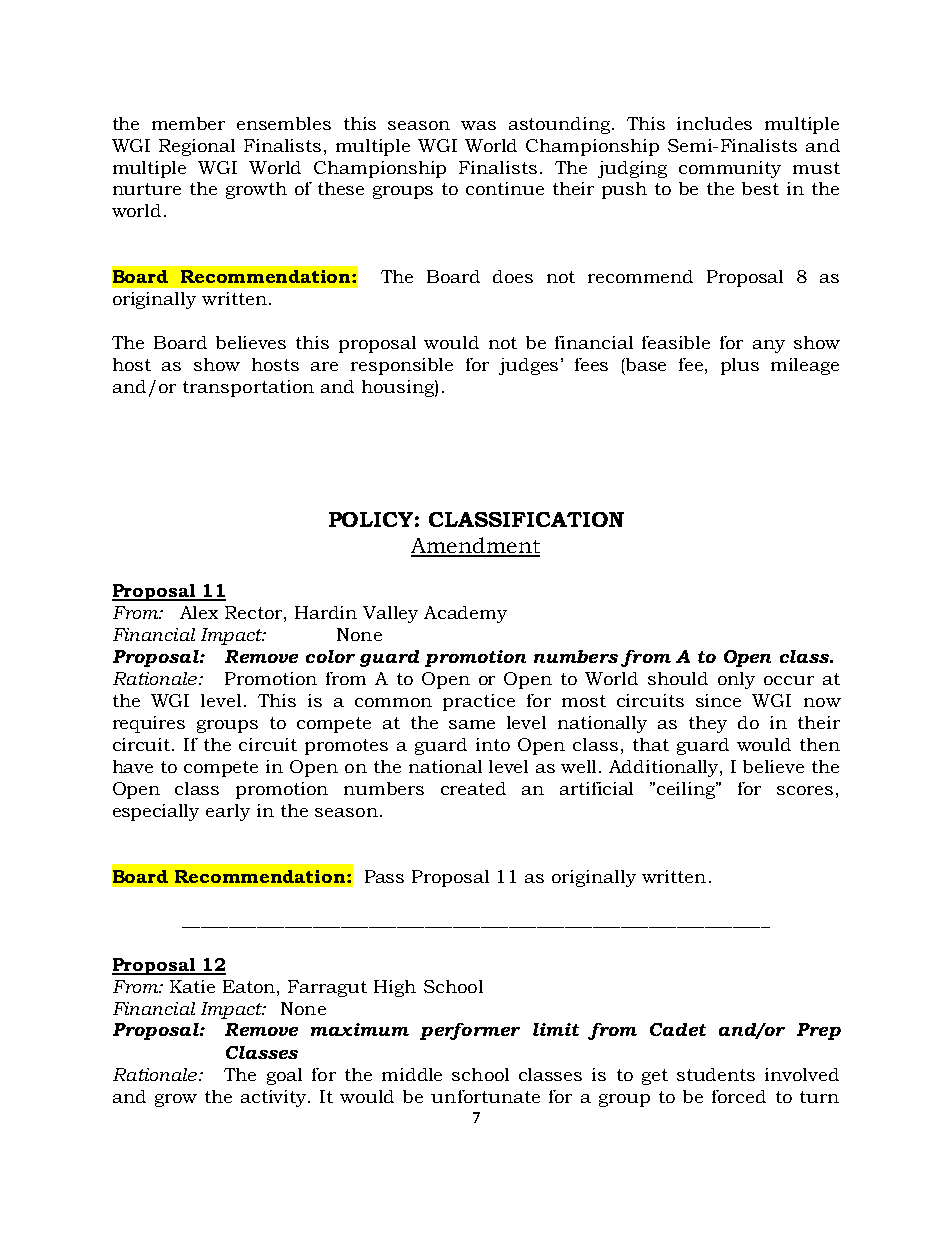 This screenshot has width=952, height=1233. I want to click on community, so click(730, 169).
